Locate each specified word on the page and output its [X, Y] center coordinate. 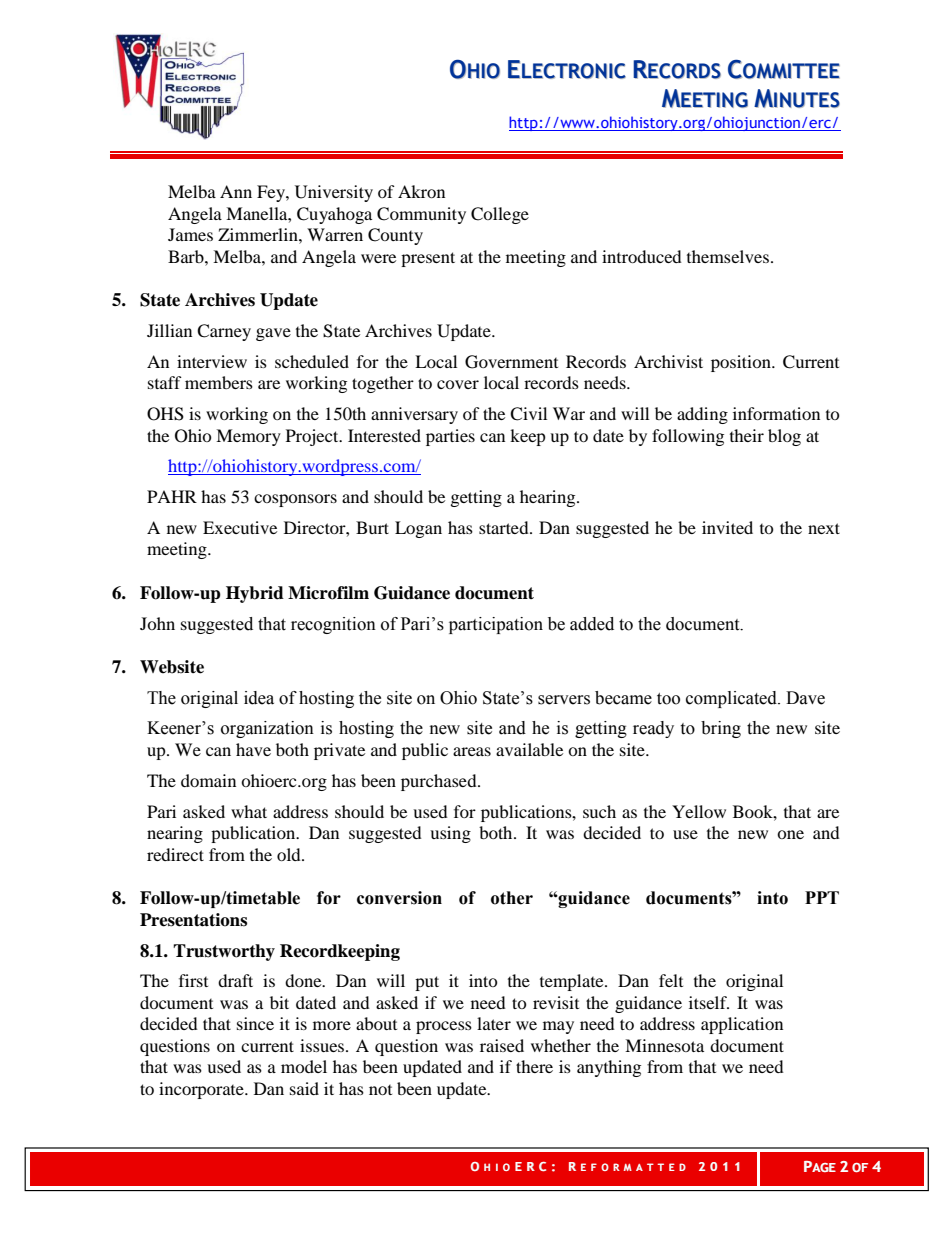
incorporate [202, 1090]
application [742, 1025]
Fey [272, 193]
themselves [728, 256]
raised [502, 1045]
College [500, 215]
